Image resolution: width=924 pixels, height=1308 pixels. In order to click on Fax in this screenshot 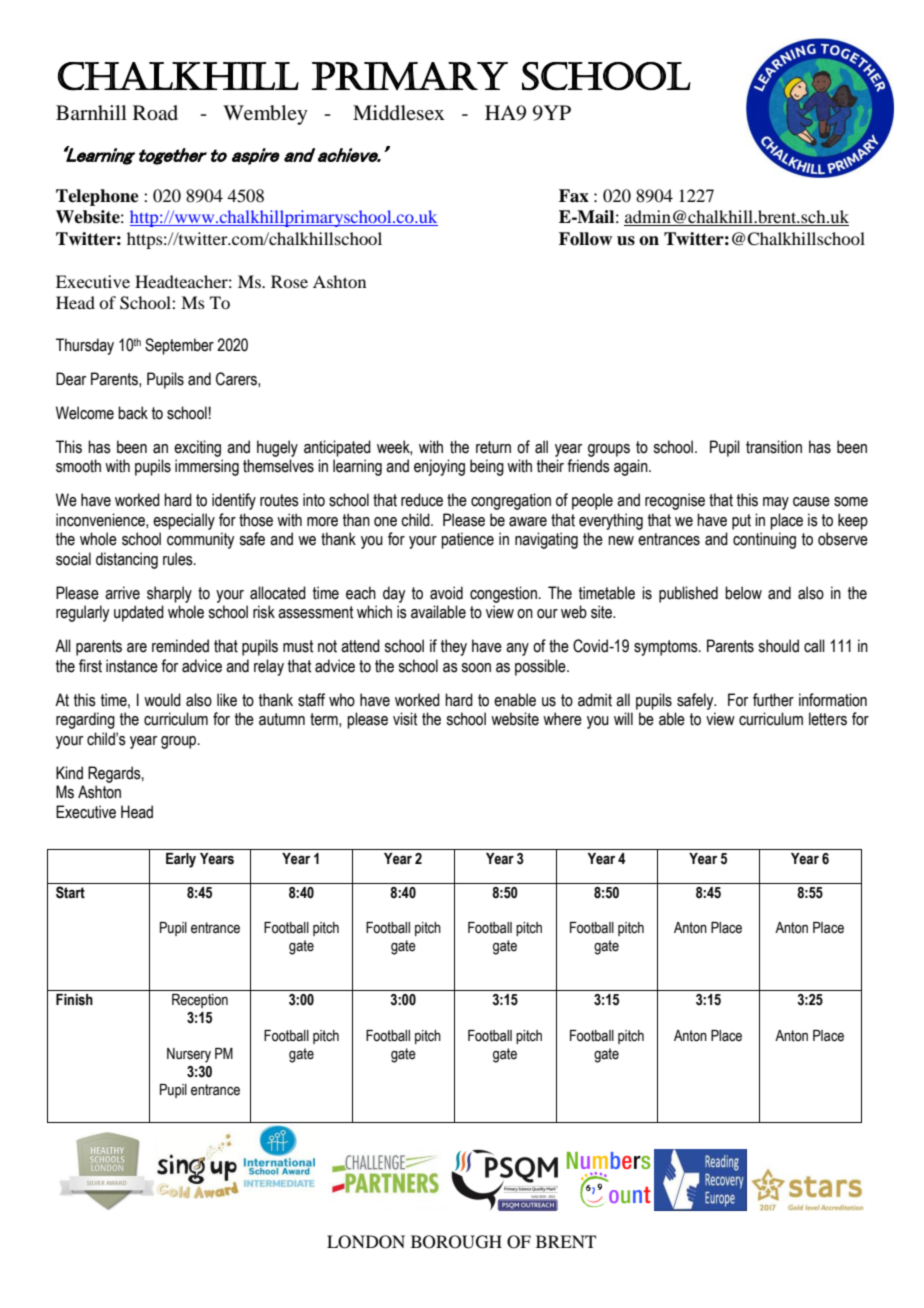, I will do `click(574, 196)`.
